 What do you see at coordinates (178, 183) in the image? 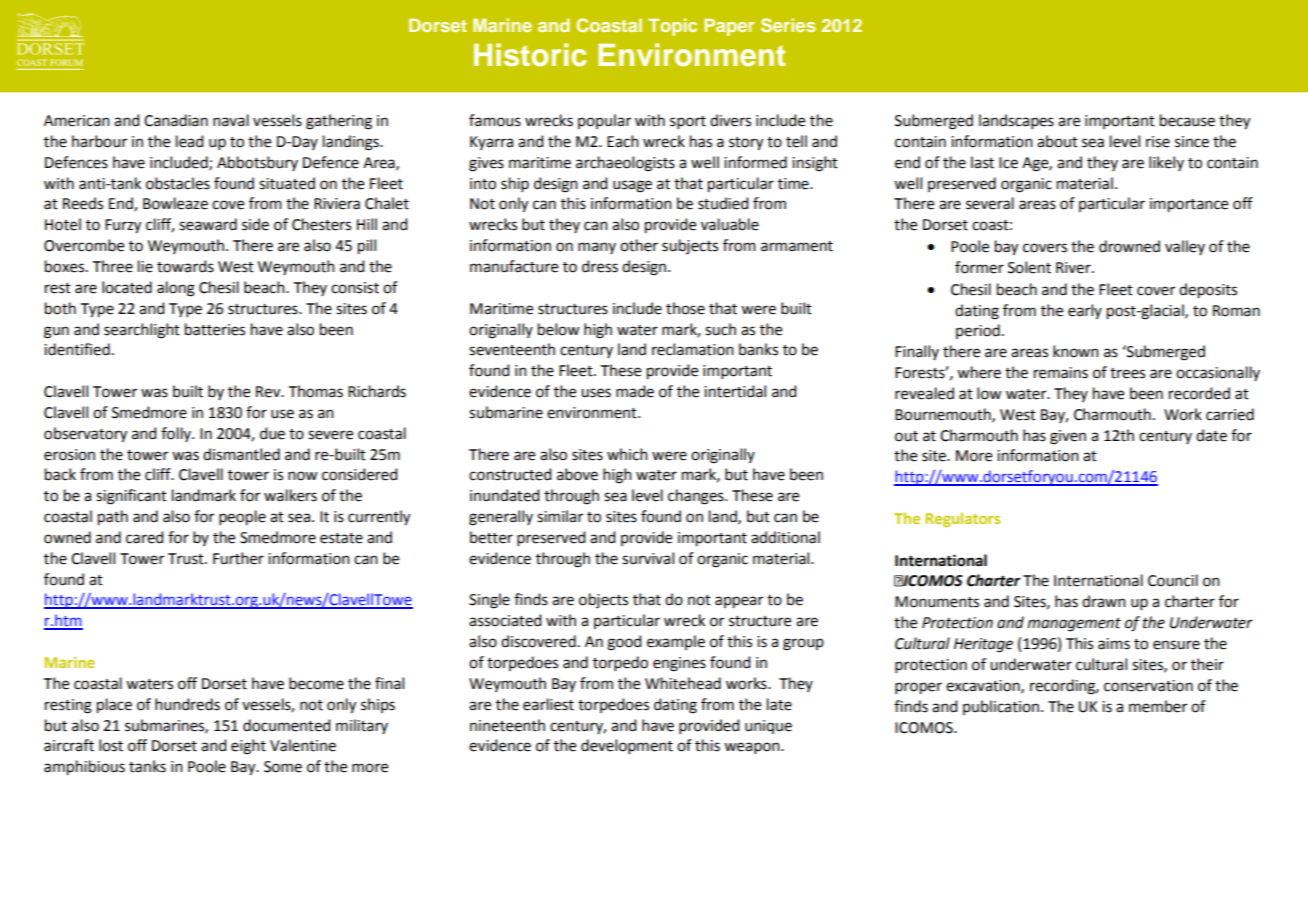
I see `obstacles` at bounding box center [178, 183].
